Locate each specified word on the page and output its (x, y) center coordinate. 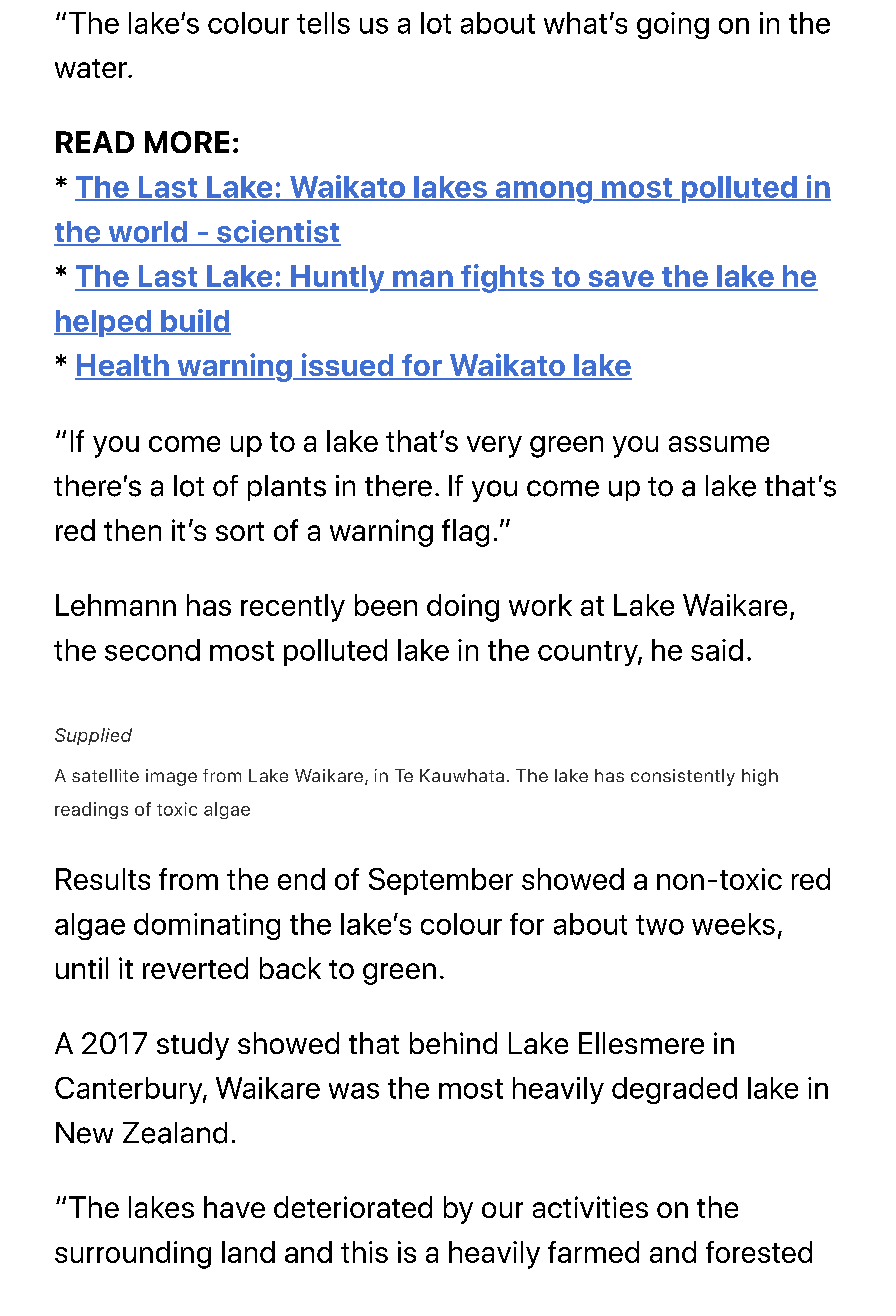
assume (719, 444)
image (171, 777)
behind (453, 1043)
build (195, 321)
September (441, 881)
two (660, 925)
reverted (195, 968)
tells (323, 23)
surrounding (133, 1255)
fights (502, 278)
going (673, 25)
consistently (683, 777)
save (621, 280)
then (132, 530)
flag (465, 533)
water (92, 68)
